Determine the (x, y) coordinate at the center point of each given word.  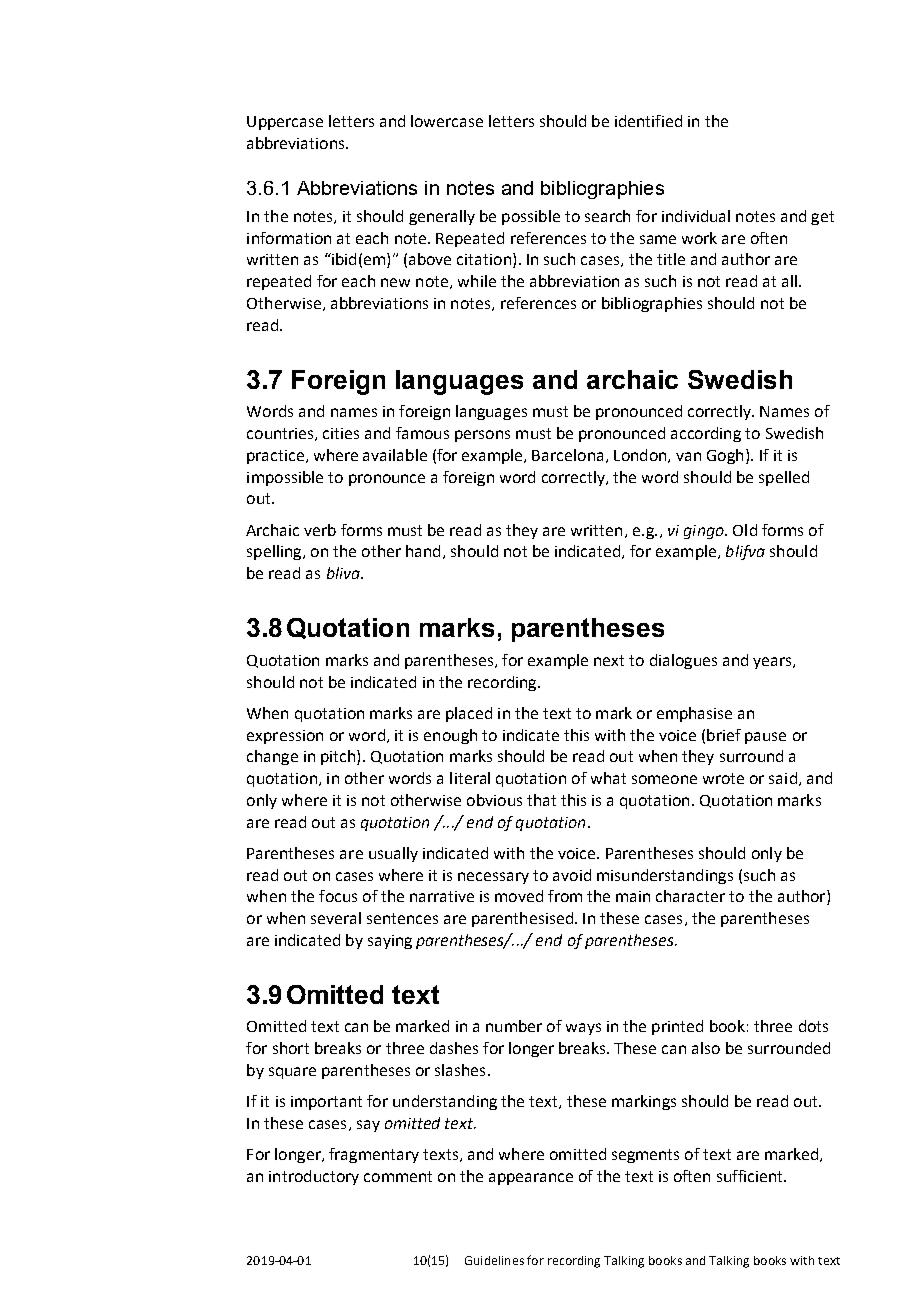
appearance (531, 1179)
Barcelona (567, 455)
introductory (314, 1177)
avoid (572, 875)
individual (696, 216)
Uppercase (285, 123)
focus (338, 896)
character (690, 896)
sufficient (751, 1176)
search (607, 216)
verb (320, 530)
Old (745, 530)
